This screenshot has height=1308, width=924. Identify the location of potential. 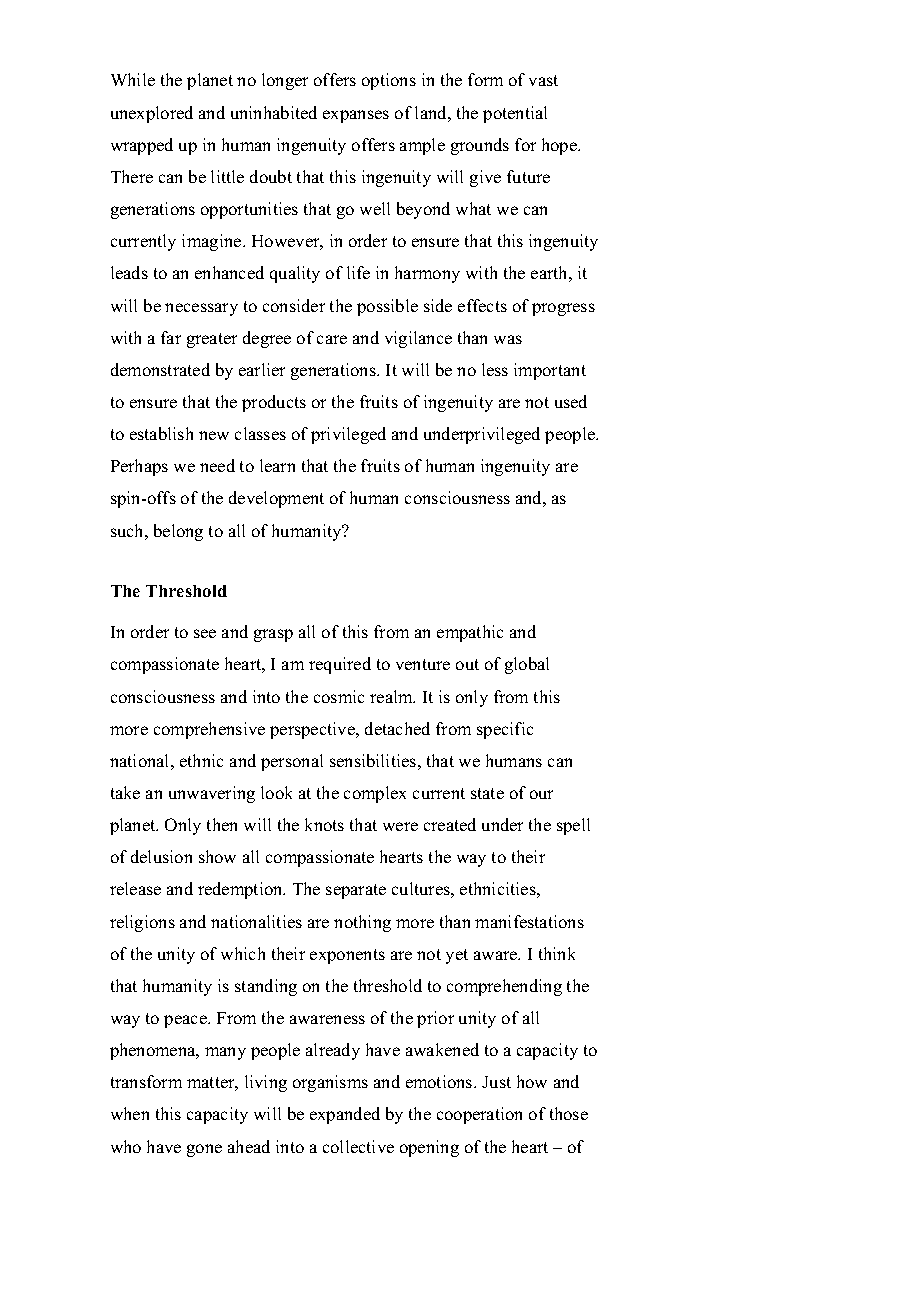
(515, 114).
